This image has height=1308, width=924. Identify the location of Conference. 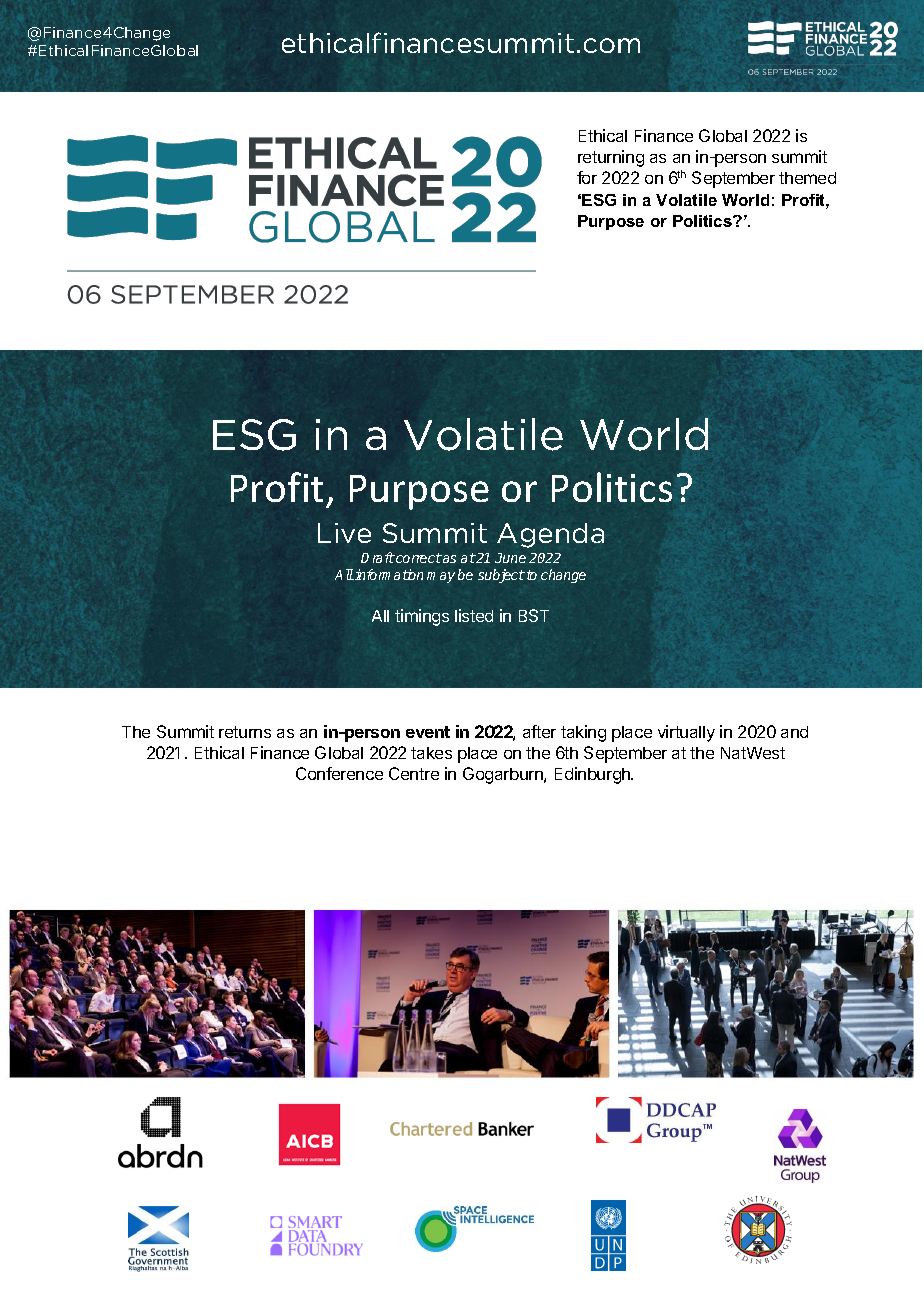
(339, 773).
